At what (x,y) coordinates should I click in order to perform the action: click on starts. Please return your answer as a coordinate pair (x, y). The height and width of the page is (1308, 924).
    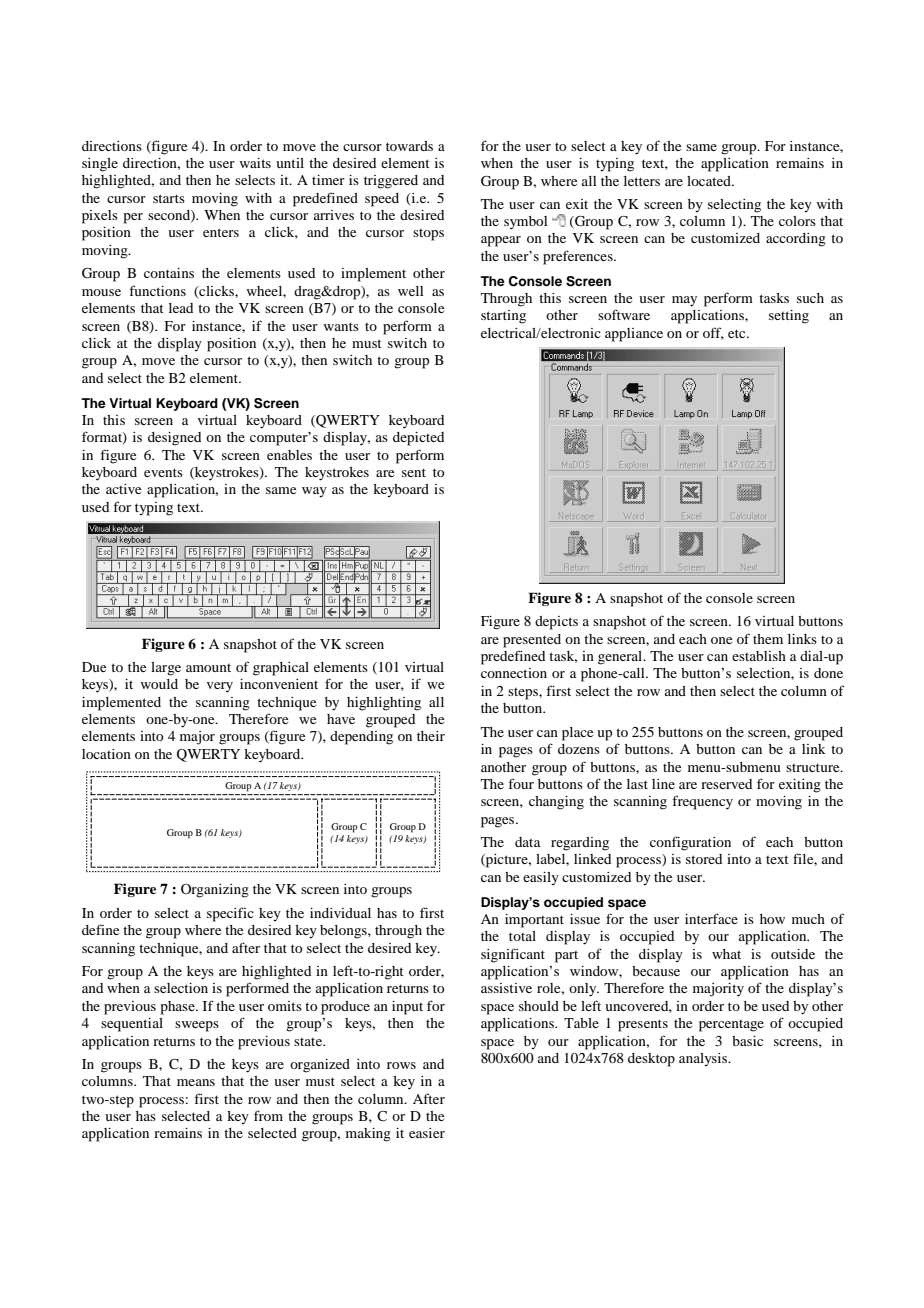
    Looking at the image, I should click on (169, 198).
